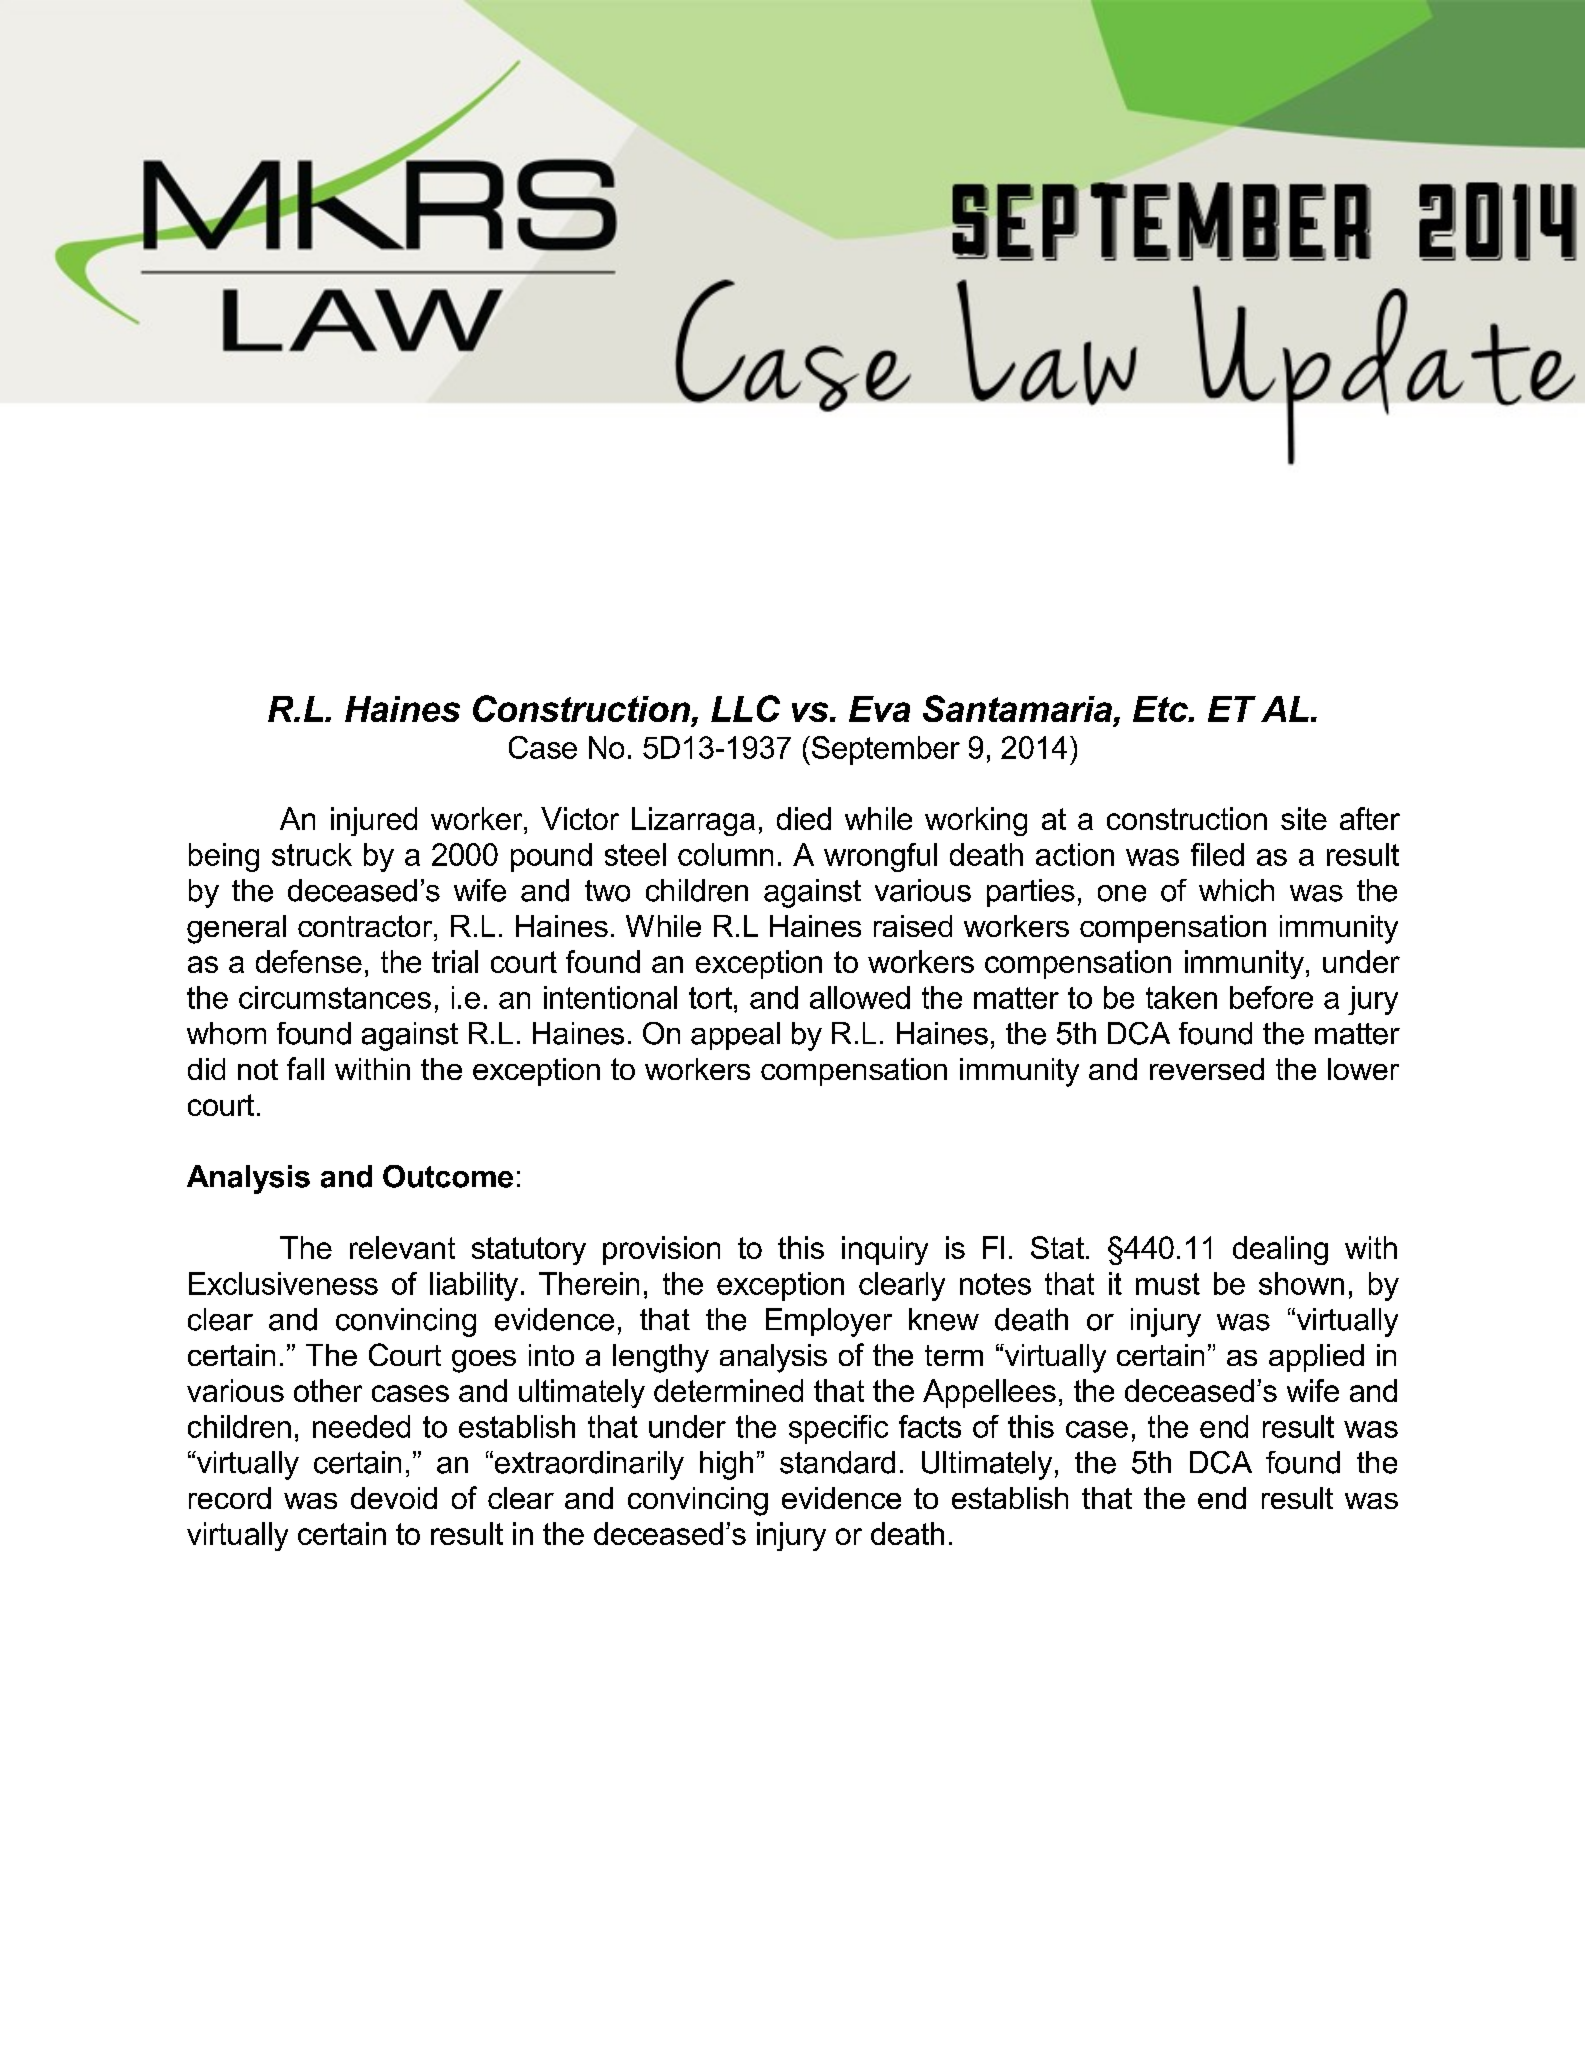 The height and width of the document is (2051, 1585). Describe the element at coordinates (283, 1283) in the document. I see `Exclusiveness` at that location.
